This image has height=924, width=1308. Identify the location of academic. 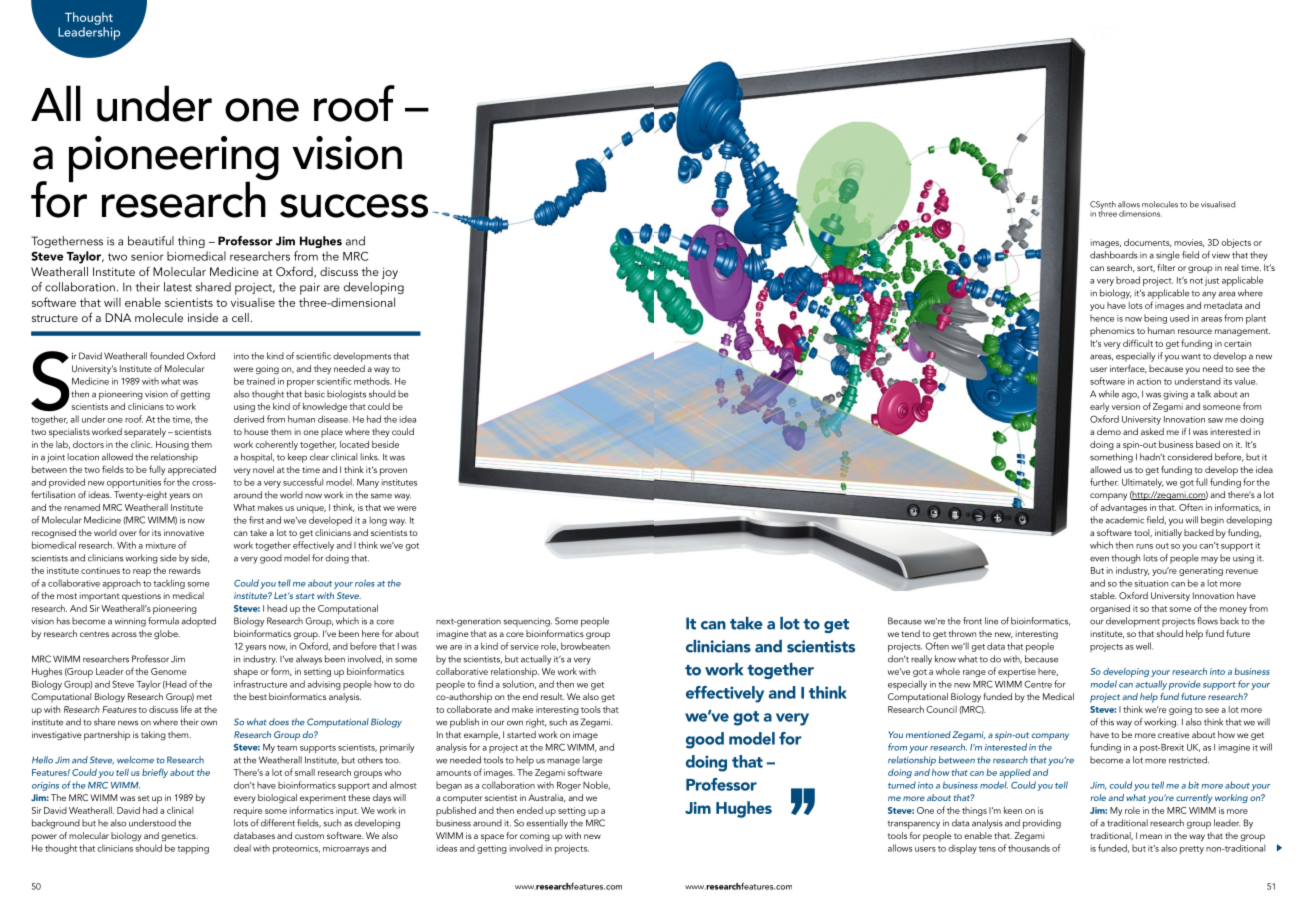
(1125, 520).
